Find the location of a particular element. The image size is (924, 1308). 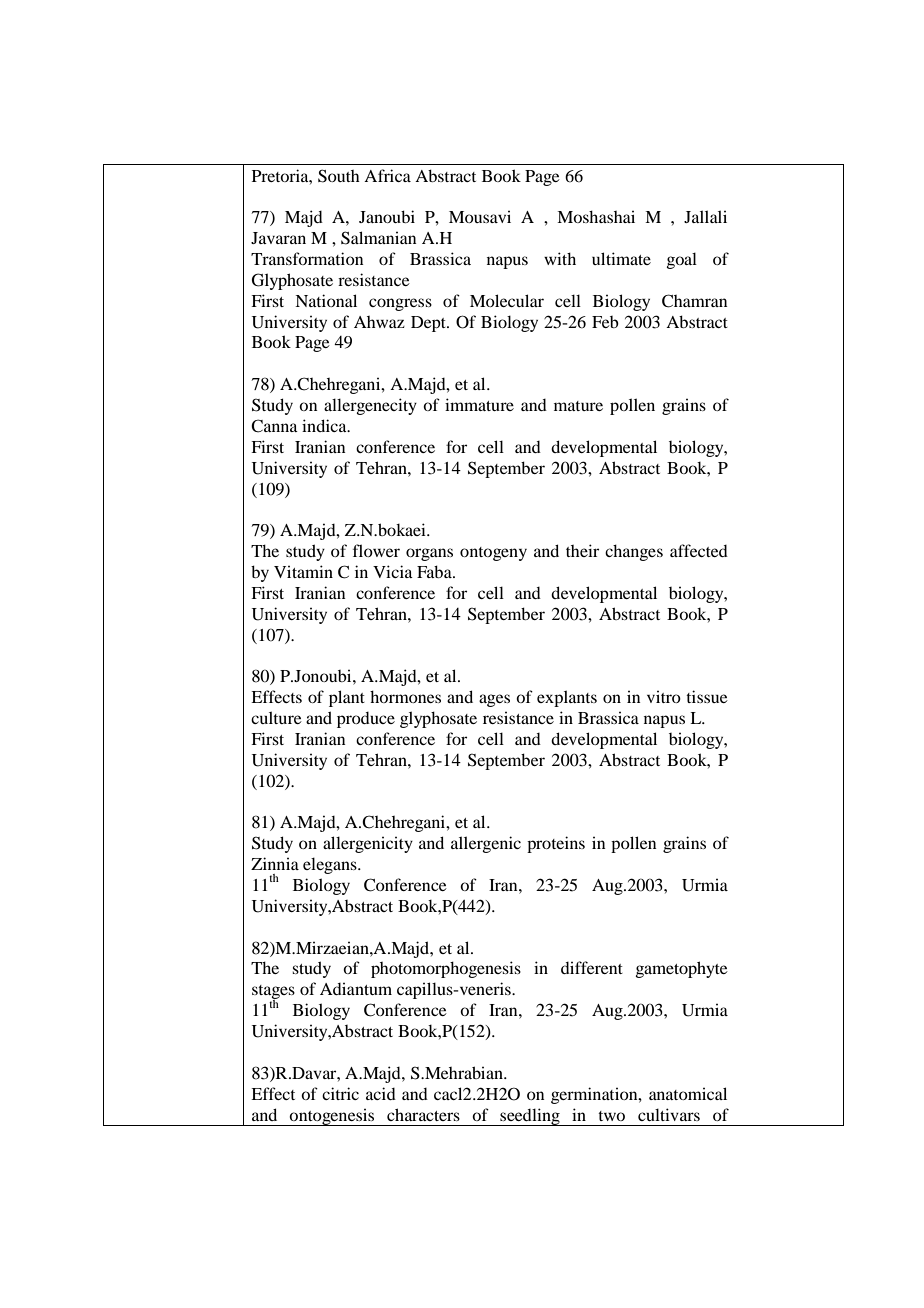

with is located at coordinates (560, 258).
